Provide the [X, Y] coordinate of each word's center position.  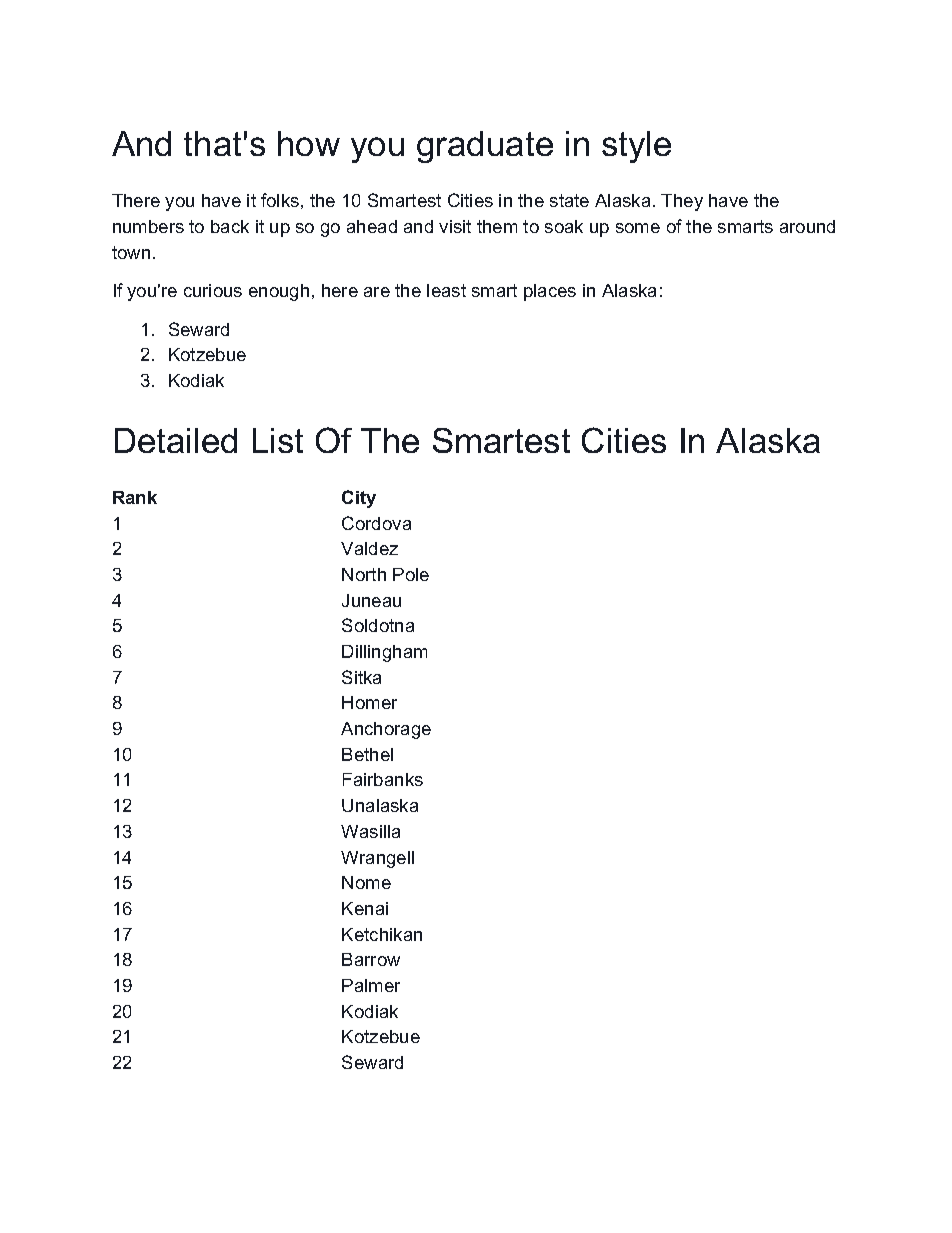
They [682, 202]
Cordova [376, 523]
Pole [411, 574]
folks [280, 200]
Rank [135, 497]
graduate [485, 147]
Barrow [371, 959]
